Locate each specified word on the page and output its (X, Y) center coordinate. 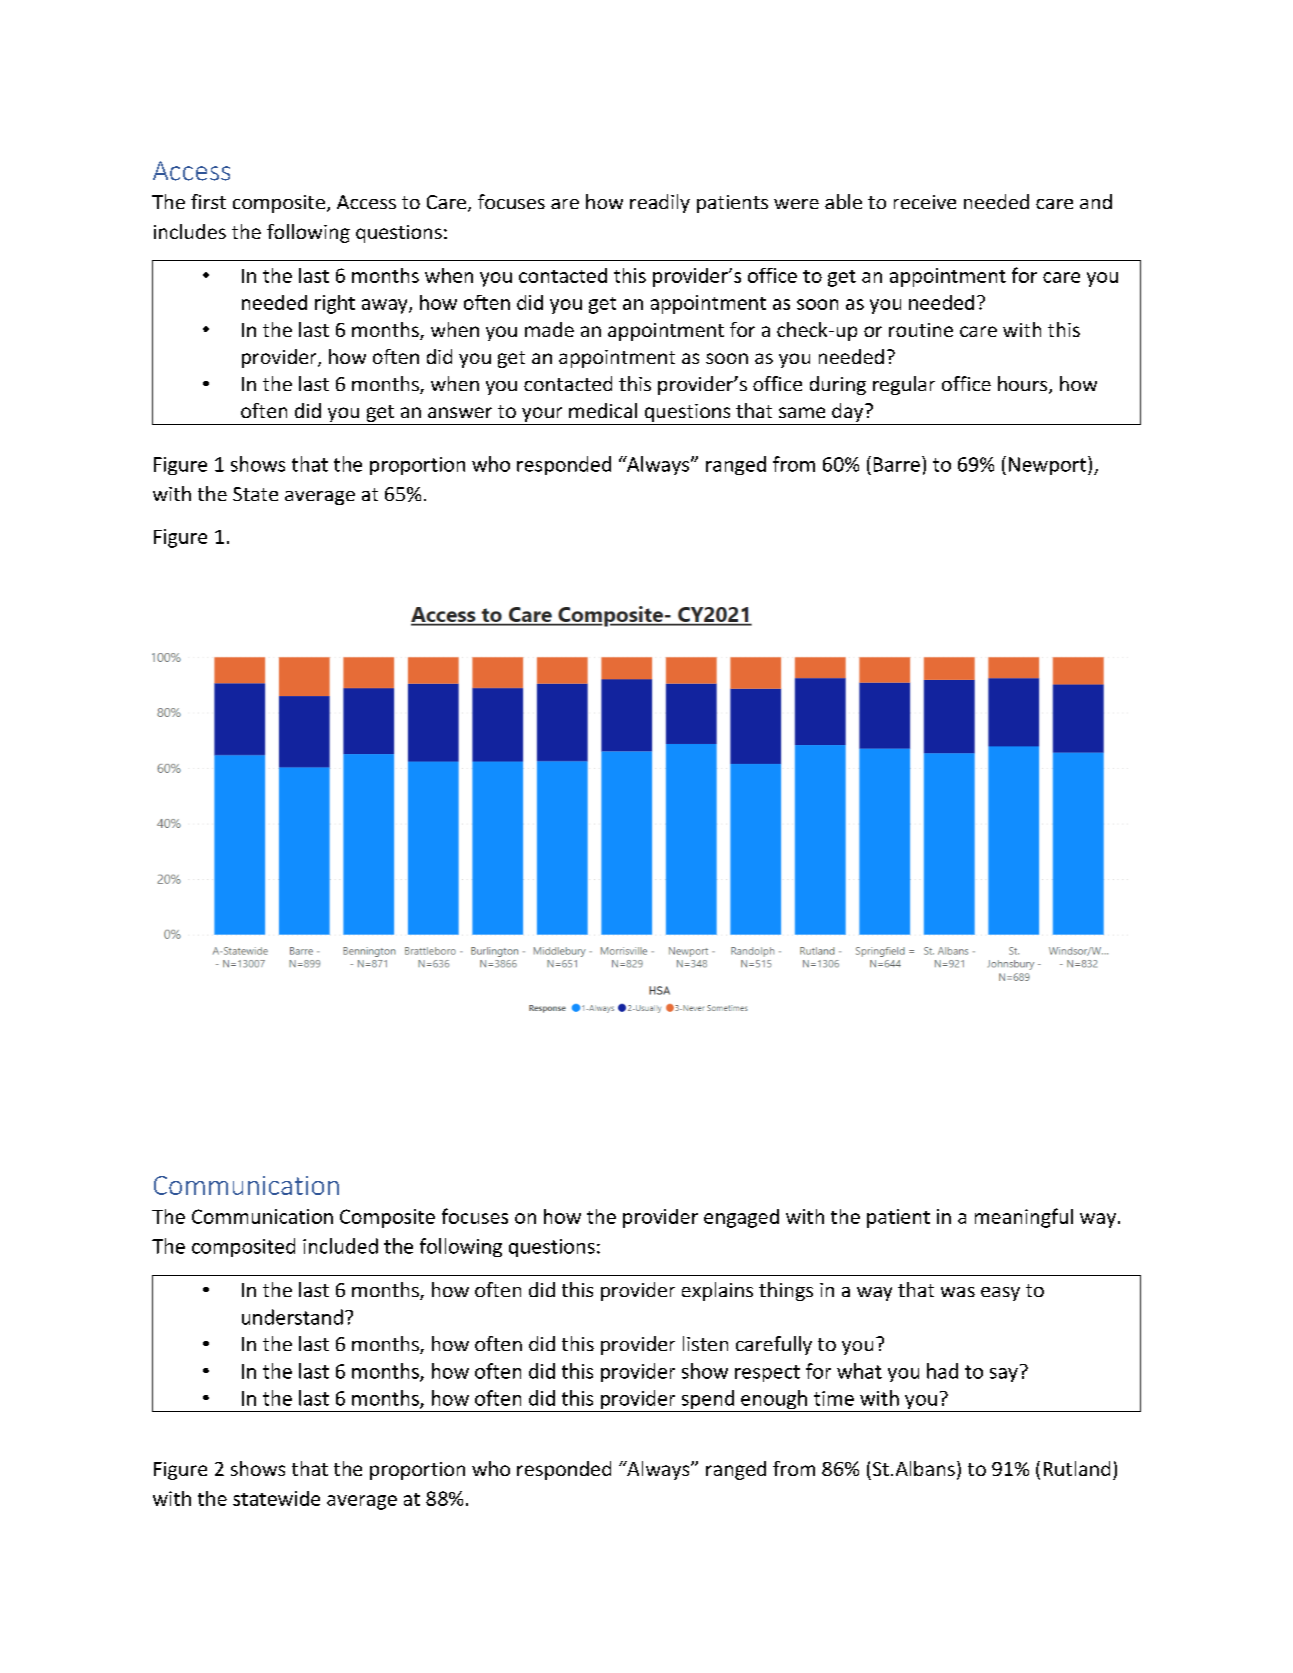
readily (660, 203)
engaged (741, 1218)
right (335, 304)
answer (460, 412)
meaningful (1024, 1218)
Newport (1047, 466)
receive (925, 202)
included (340, 1246)
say (1004, 1375)
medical (603, 410)
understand (292, 1317)
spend (707, 1401)
